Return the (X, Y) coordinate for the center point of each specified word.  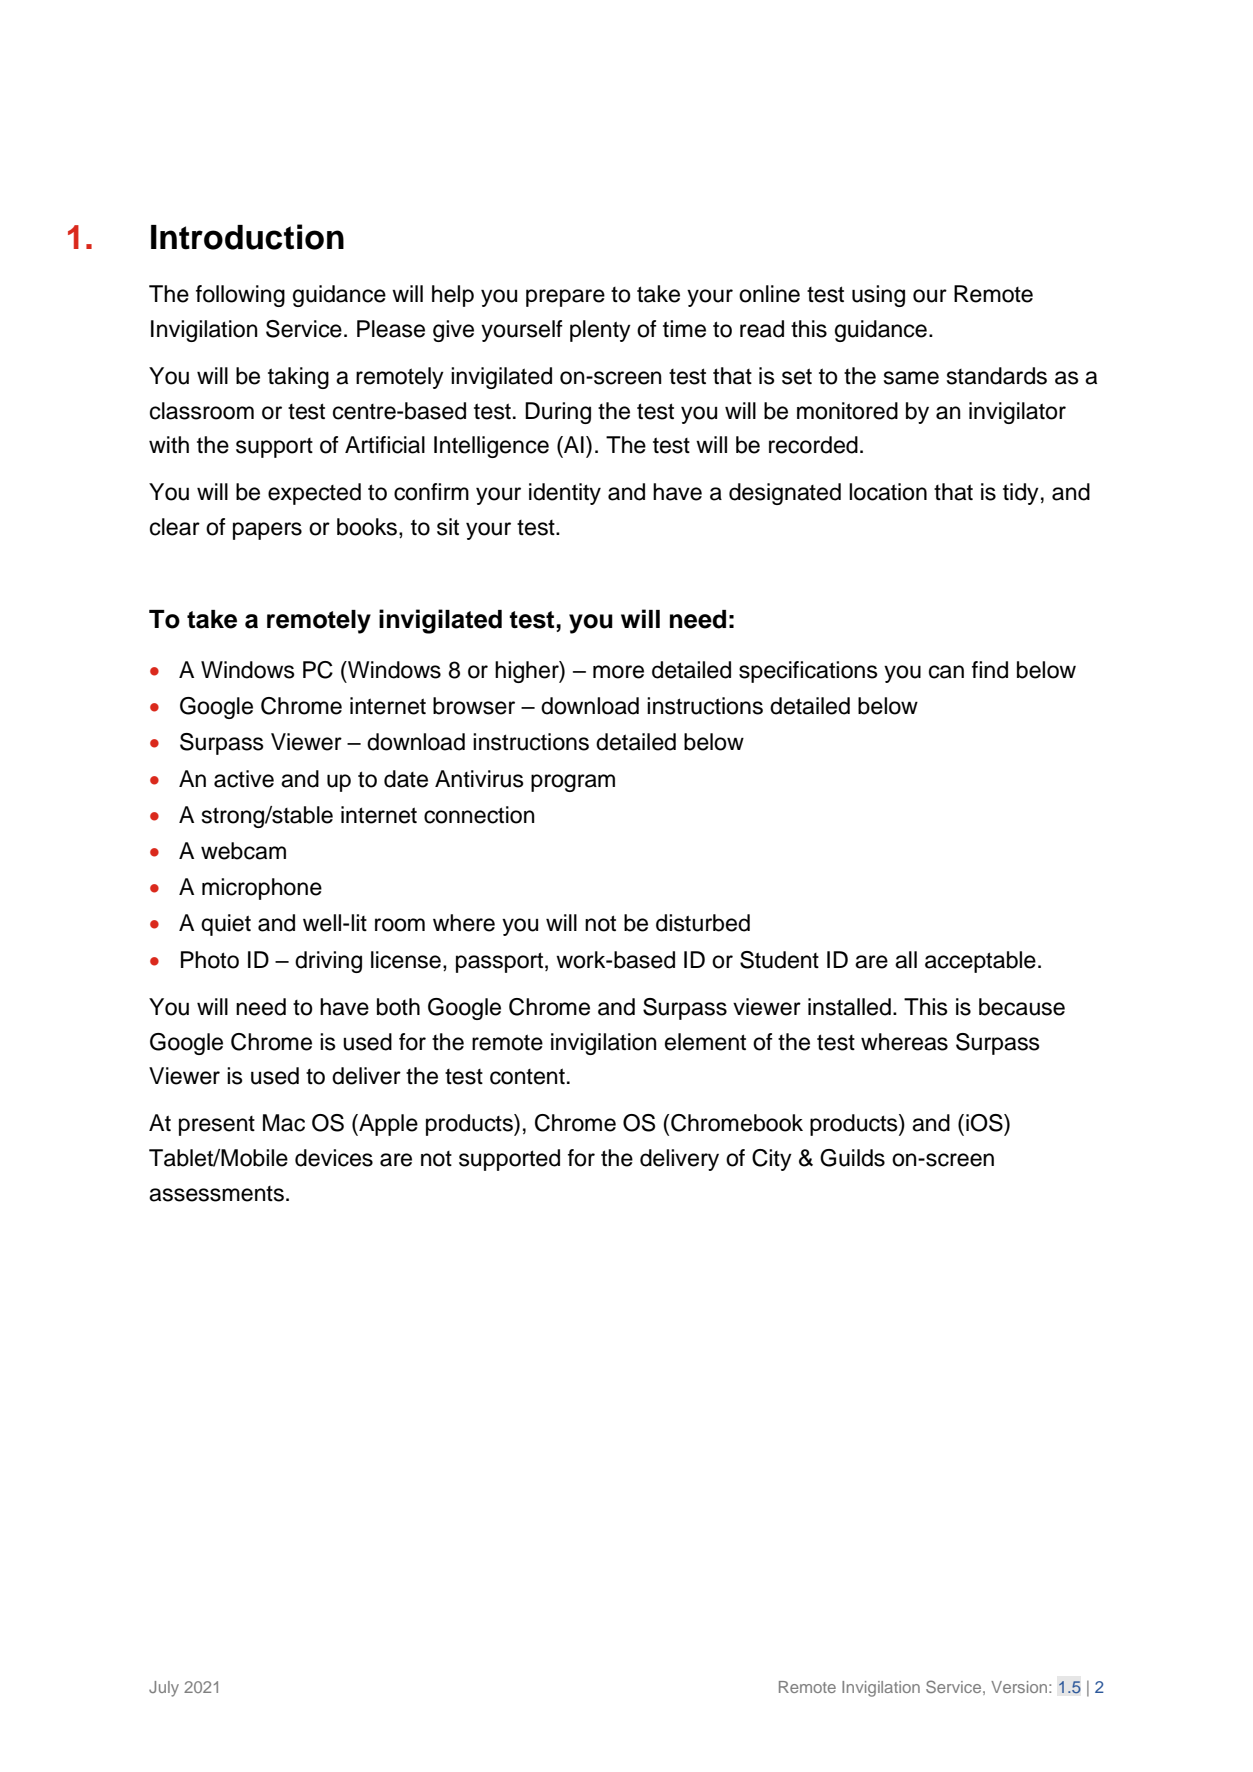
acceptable (980, 962)
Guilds (852, 1158)
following (240, 296)
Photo (210, 960)
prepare (565, 298)
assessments (216, 1194)
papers (267, 531)
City (772, 1160)
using (878, 296)
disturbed (703, 923)
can (946, 672)
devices (334, 1158)
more (618, 672)
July (164, 1689)
